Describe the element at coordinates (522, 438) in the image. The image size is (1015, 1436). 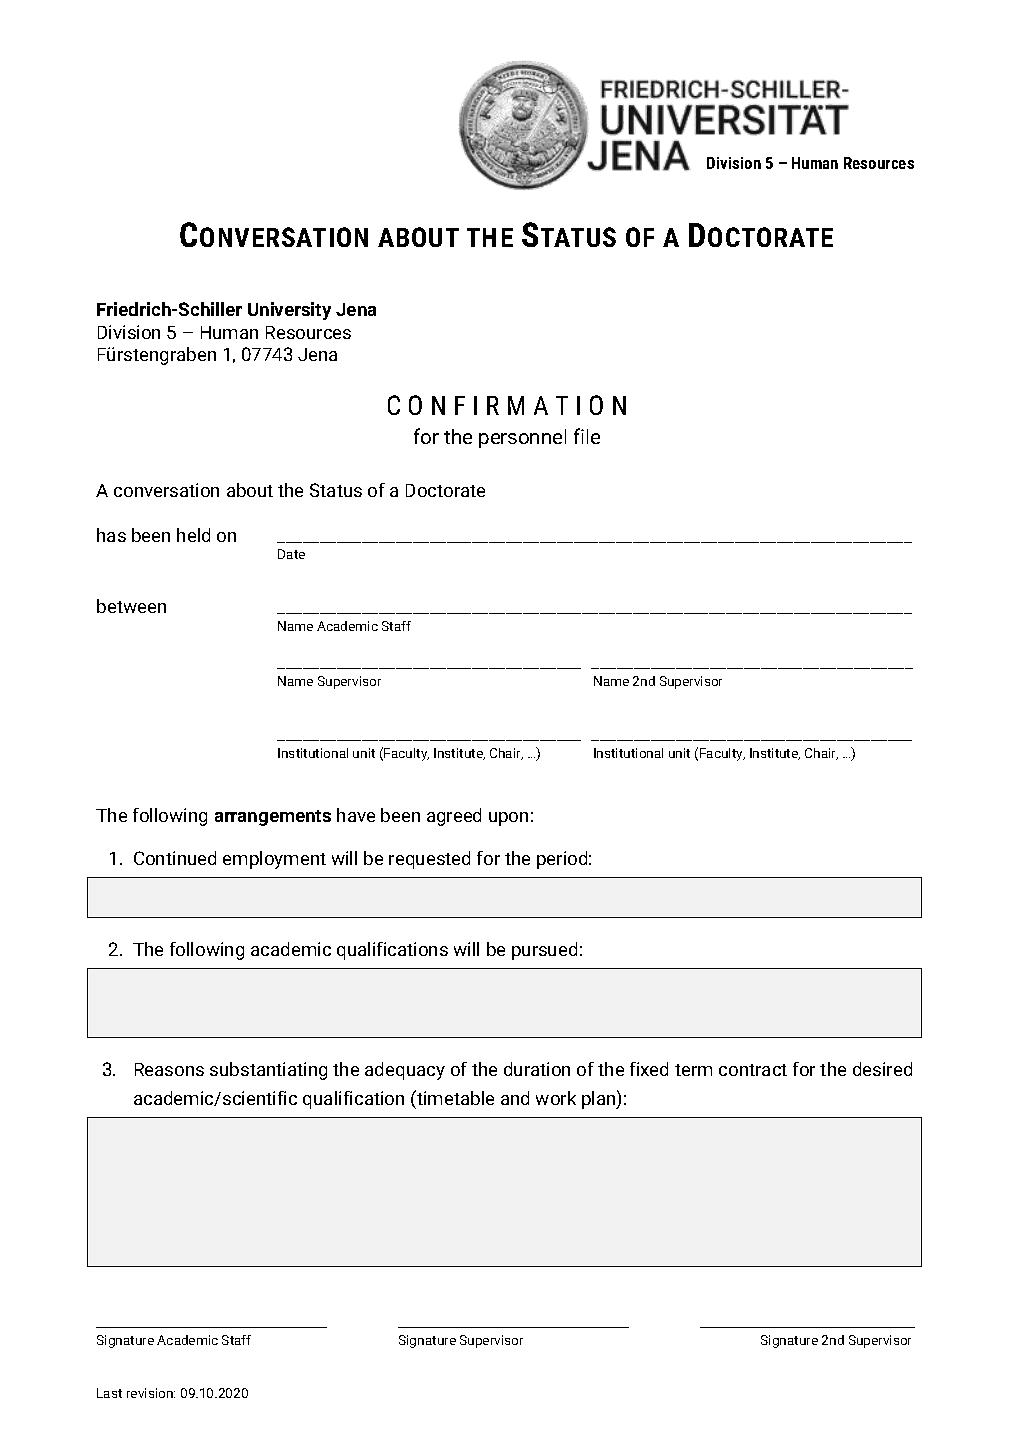
I see `personnel` at that location.
